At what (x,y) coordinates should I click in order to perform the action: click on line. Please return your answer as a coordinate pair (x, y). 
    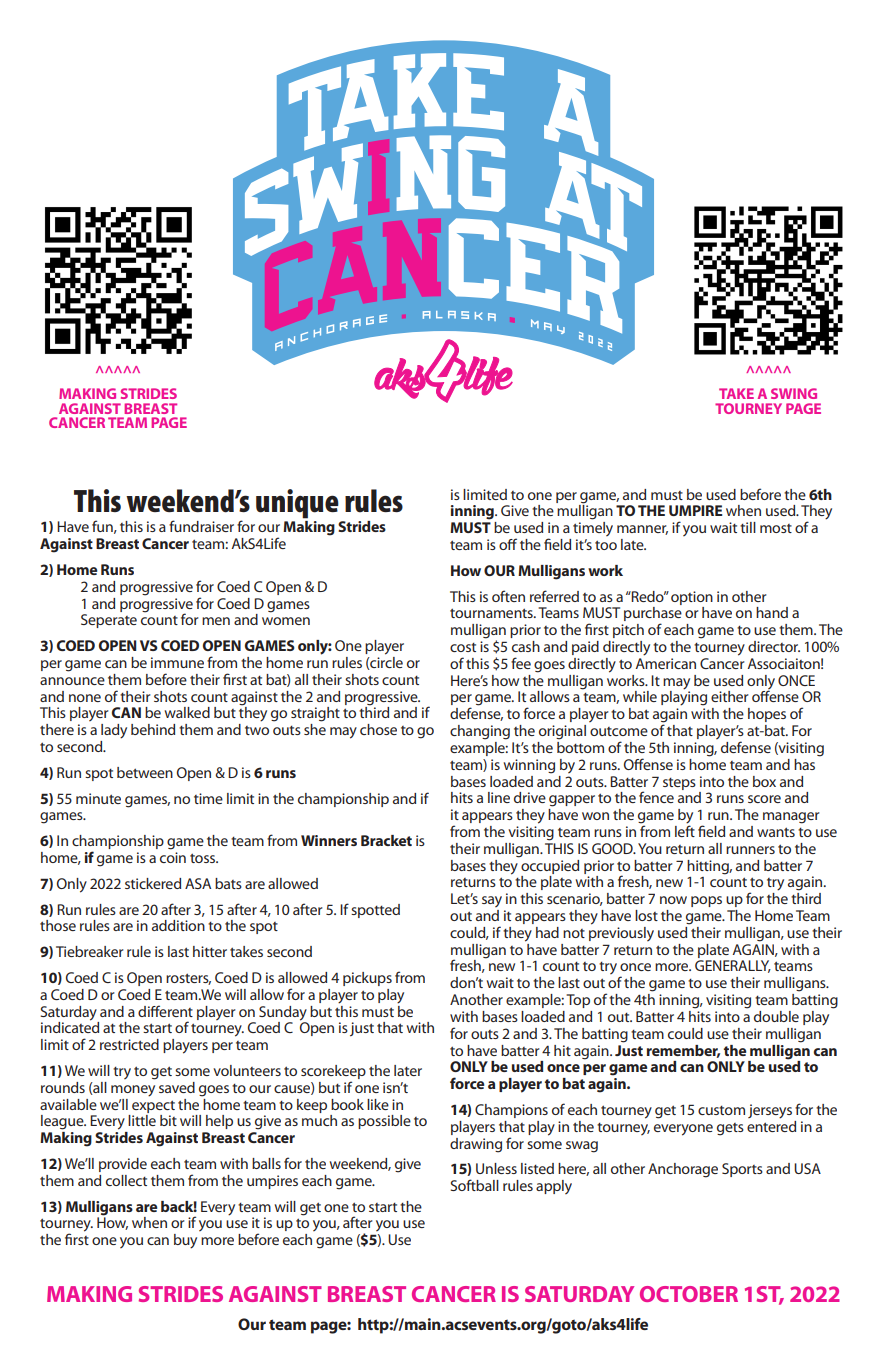
    Looking at the image, I should click on (499, 797).
